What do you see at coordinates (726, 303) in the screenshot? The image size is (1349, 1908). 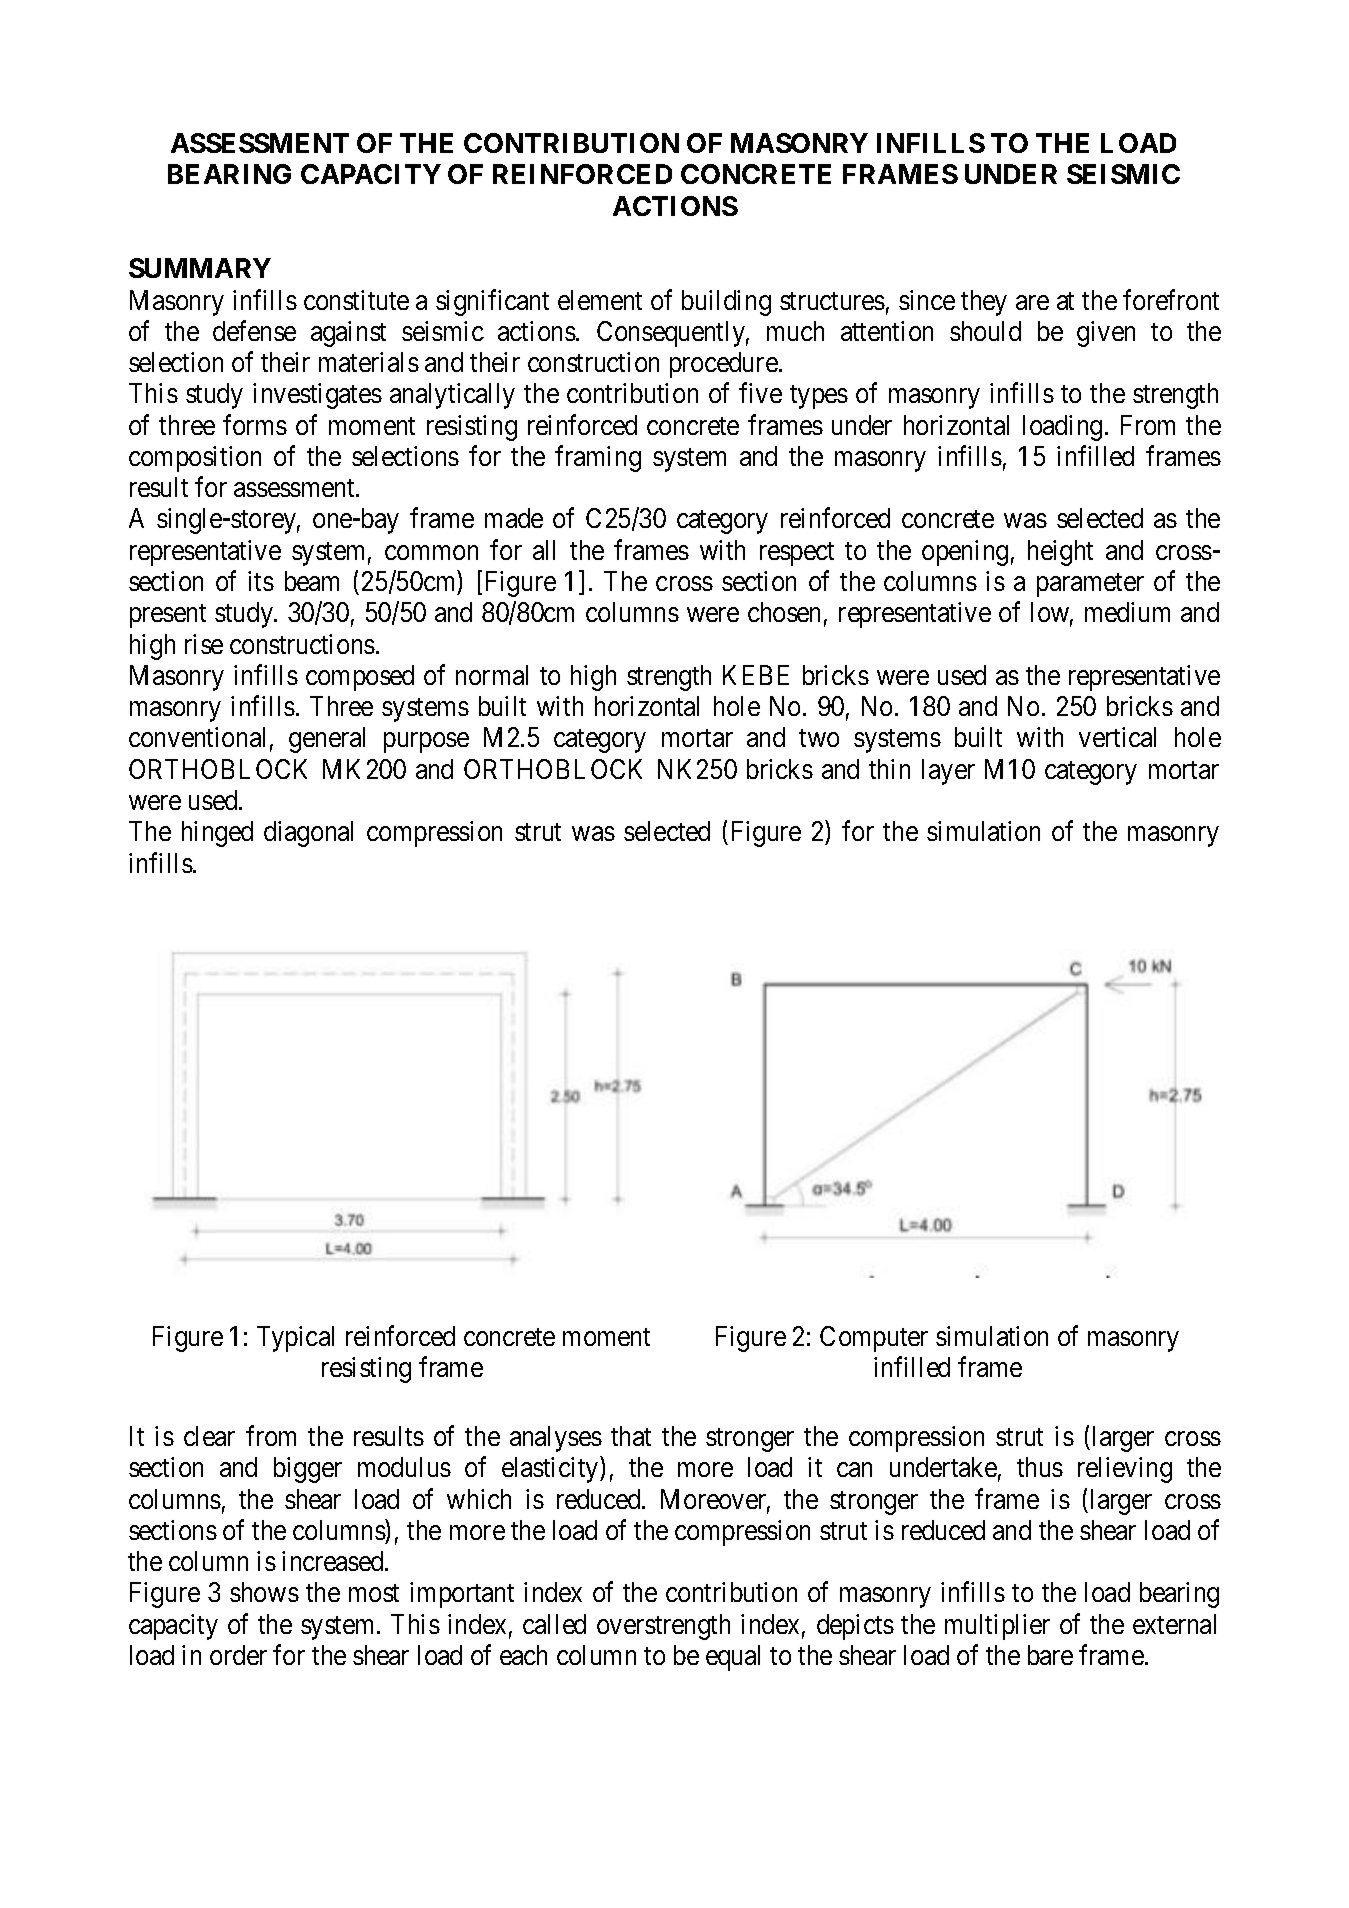 I see `building` at bounding box center [726, 303].
